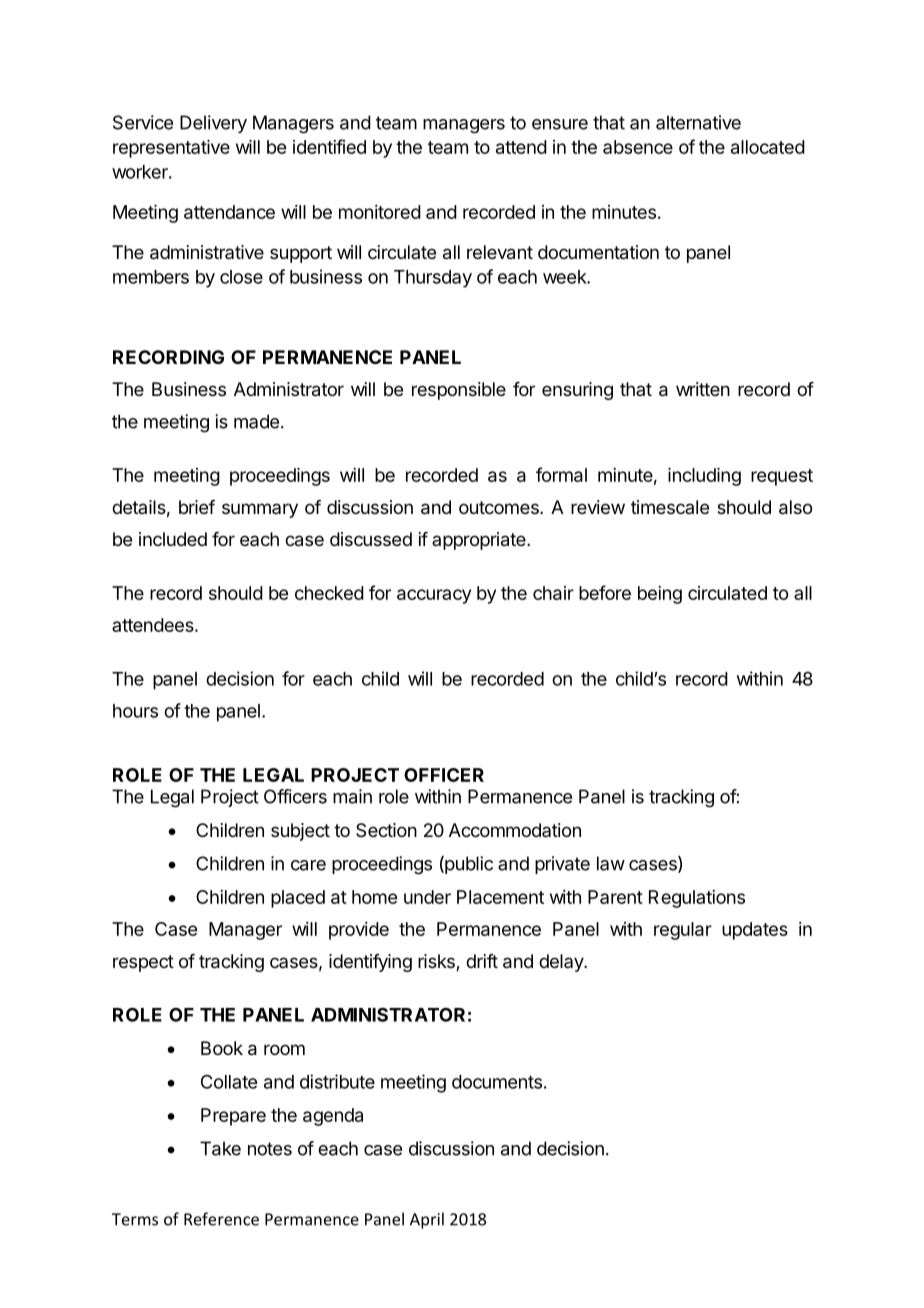 This screenshot has height=1308, width=924. I want to click on accuracy, so click(434, 596).
